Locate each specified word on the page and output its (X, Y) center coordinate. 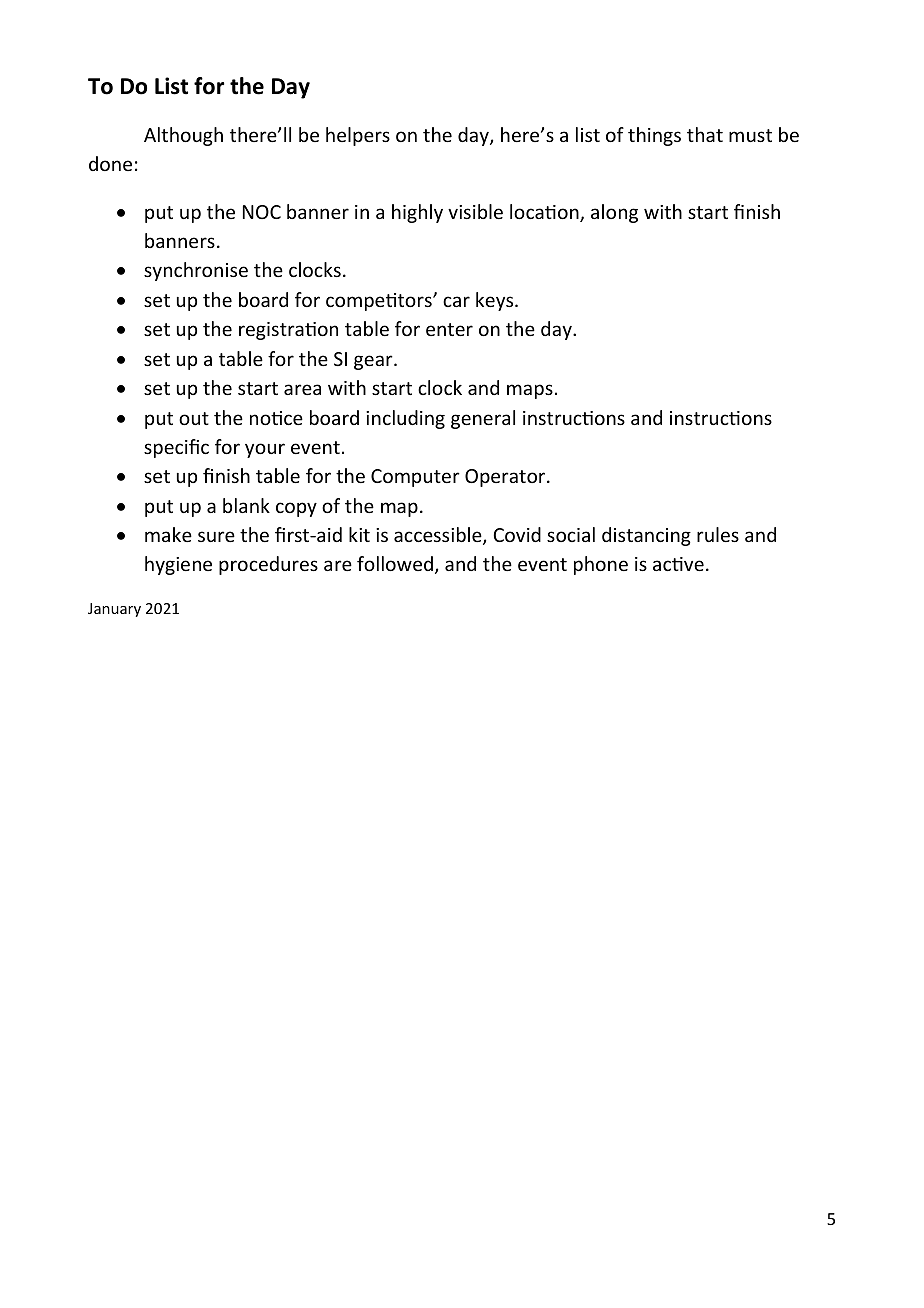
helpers (358, 136)
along (614, 213)
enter (449, 329)
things (654, 136)
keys (496, 301)
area (302, 389)
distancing (646, 536)
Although (183, 136)
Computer (415, 478)
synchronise (196, 271)
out (194, 418)
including (405, 419)
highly (417, 213)
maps (530, 391)
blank (246, 505)
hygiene (178, 565)
